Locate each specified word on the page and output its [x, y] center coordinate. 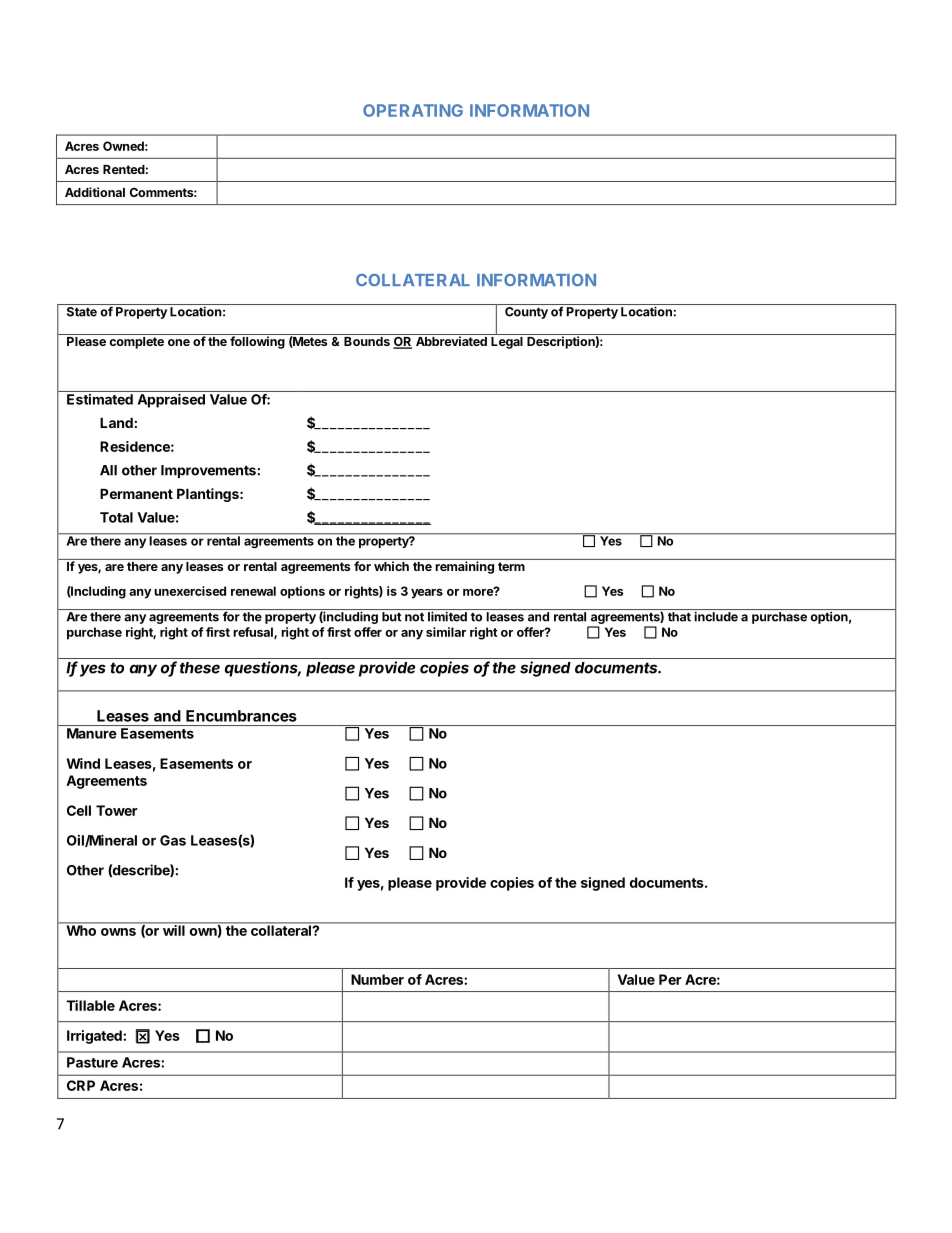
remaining [464, 566]
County [526, 313]
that [679, 617]
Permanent [136, 493]
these [200, 668]
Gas [173, 840]
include [716, 616]
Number [377, 979]
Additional [95, 192]
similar [446, 632]
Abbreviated [451, 341]
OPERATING [413, 110]
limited [447, 616]
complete [136, 343]
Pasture [92, 1062]
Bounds [367, 341]
